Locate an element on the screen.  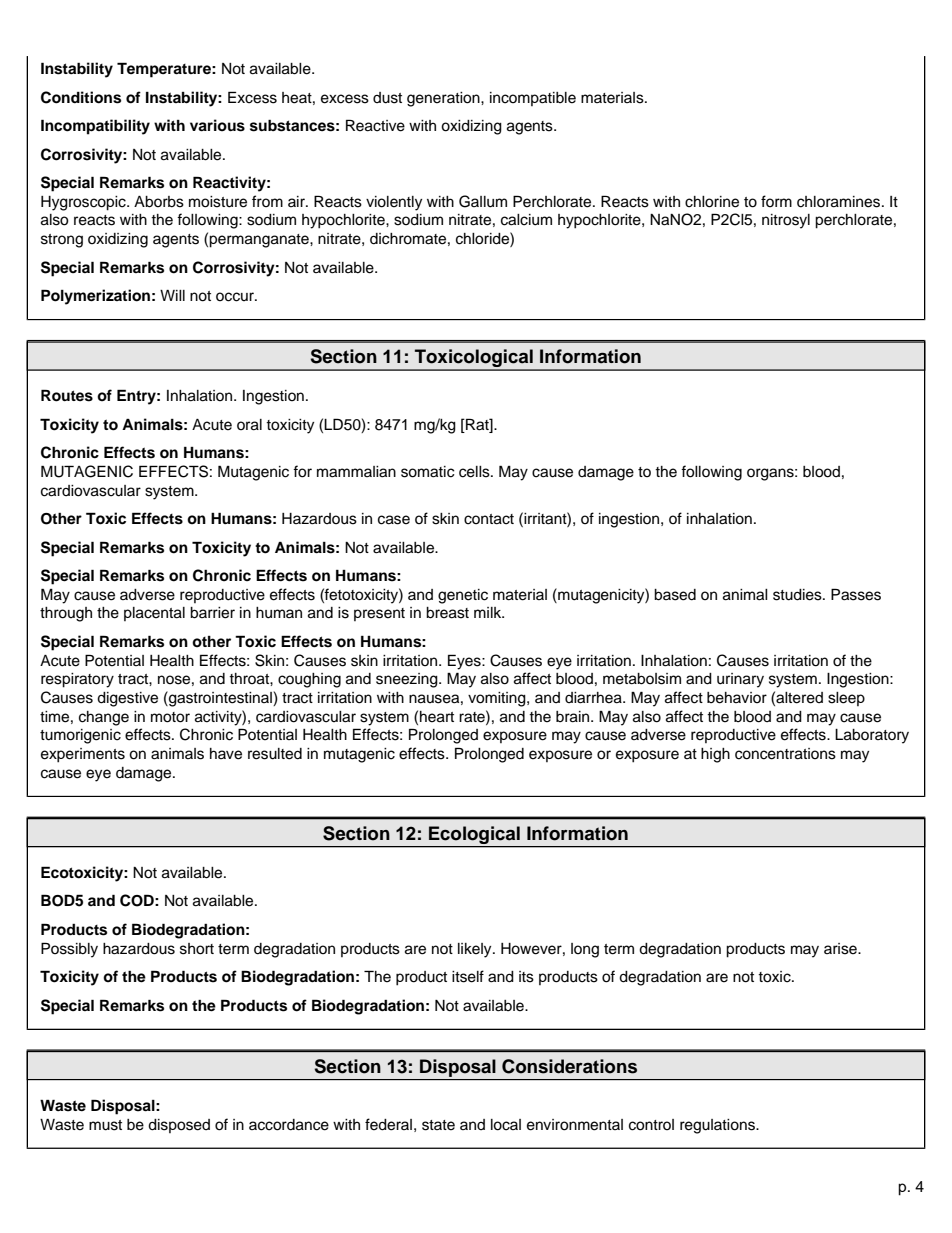
various is located at coordinates (217, 125).
